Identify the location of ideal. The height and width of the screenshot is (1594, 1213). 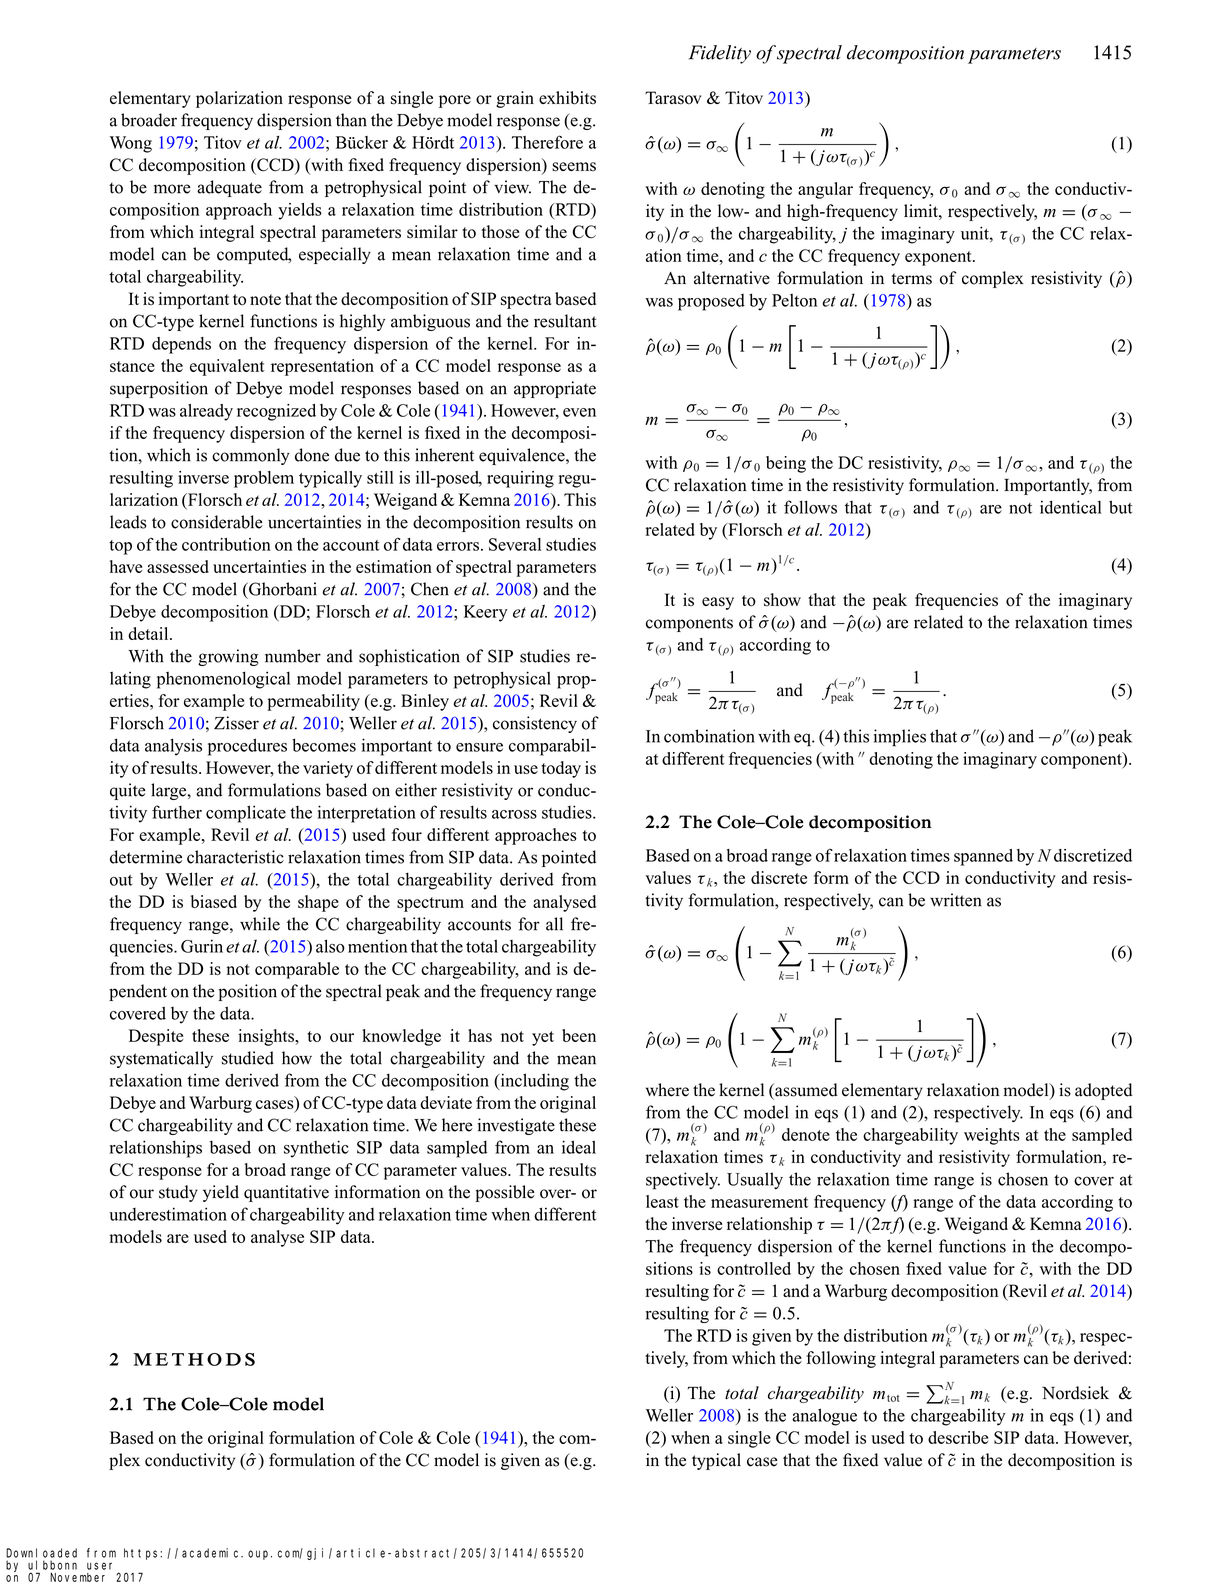
(579, 1147).
